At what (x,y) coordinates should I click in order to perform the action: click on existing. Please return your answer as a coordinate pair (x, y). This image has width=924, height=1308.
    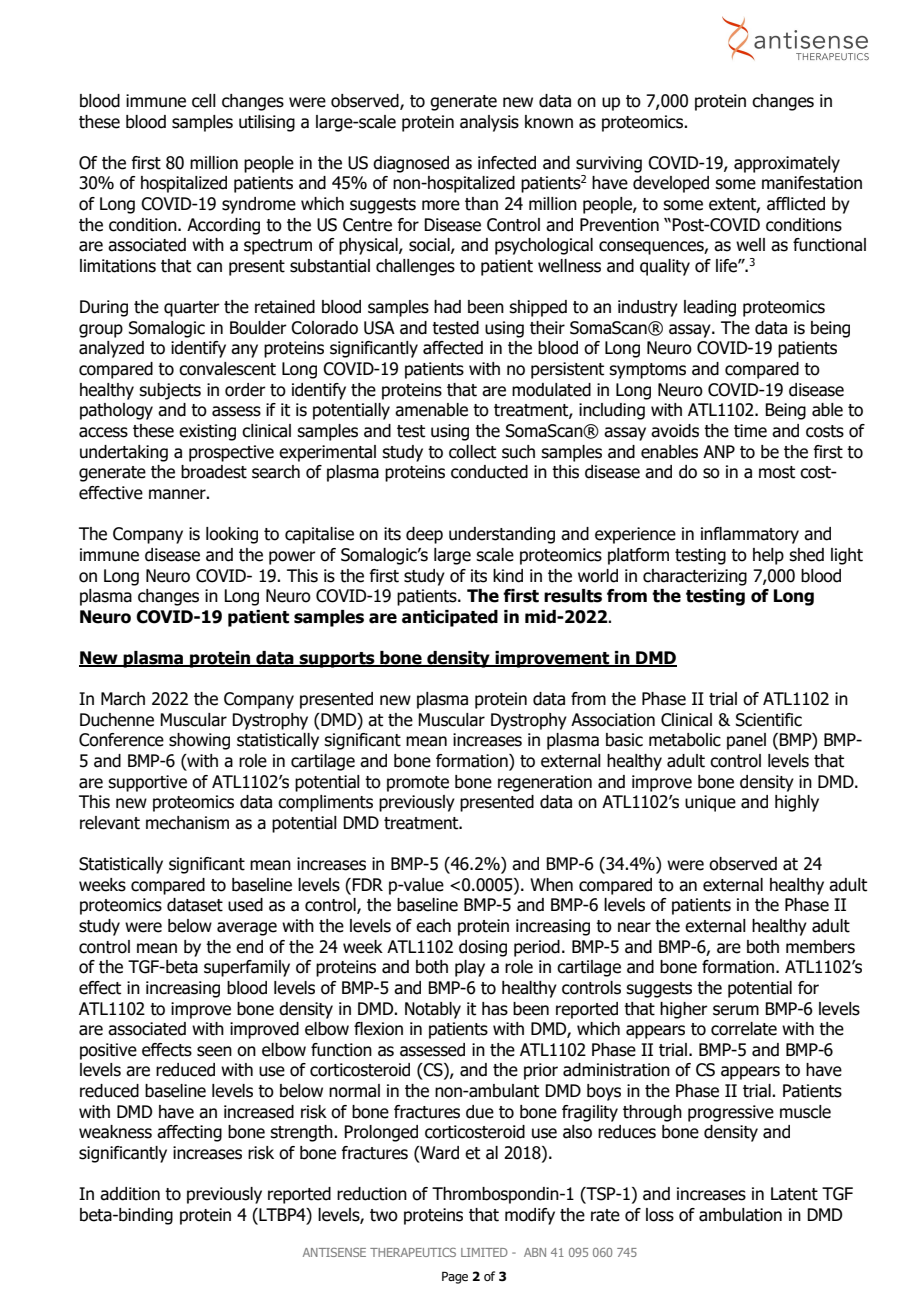
    Looking at the image, I should click on (207, 432).
